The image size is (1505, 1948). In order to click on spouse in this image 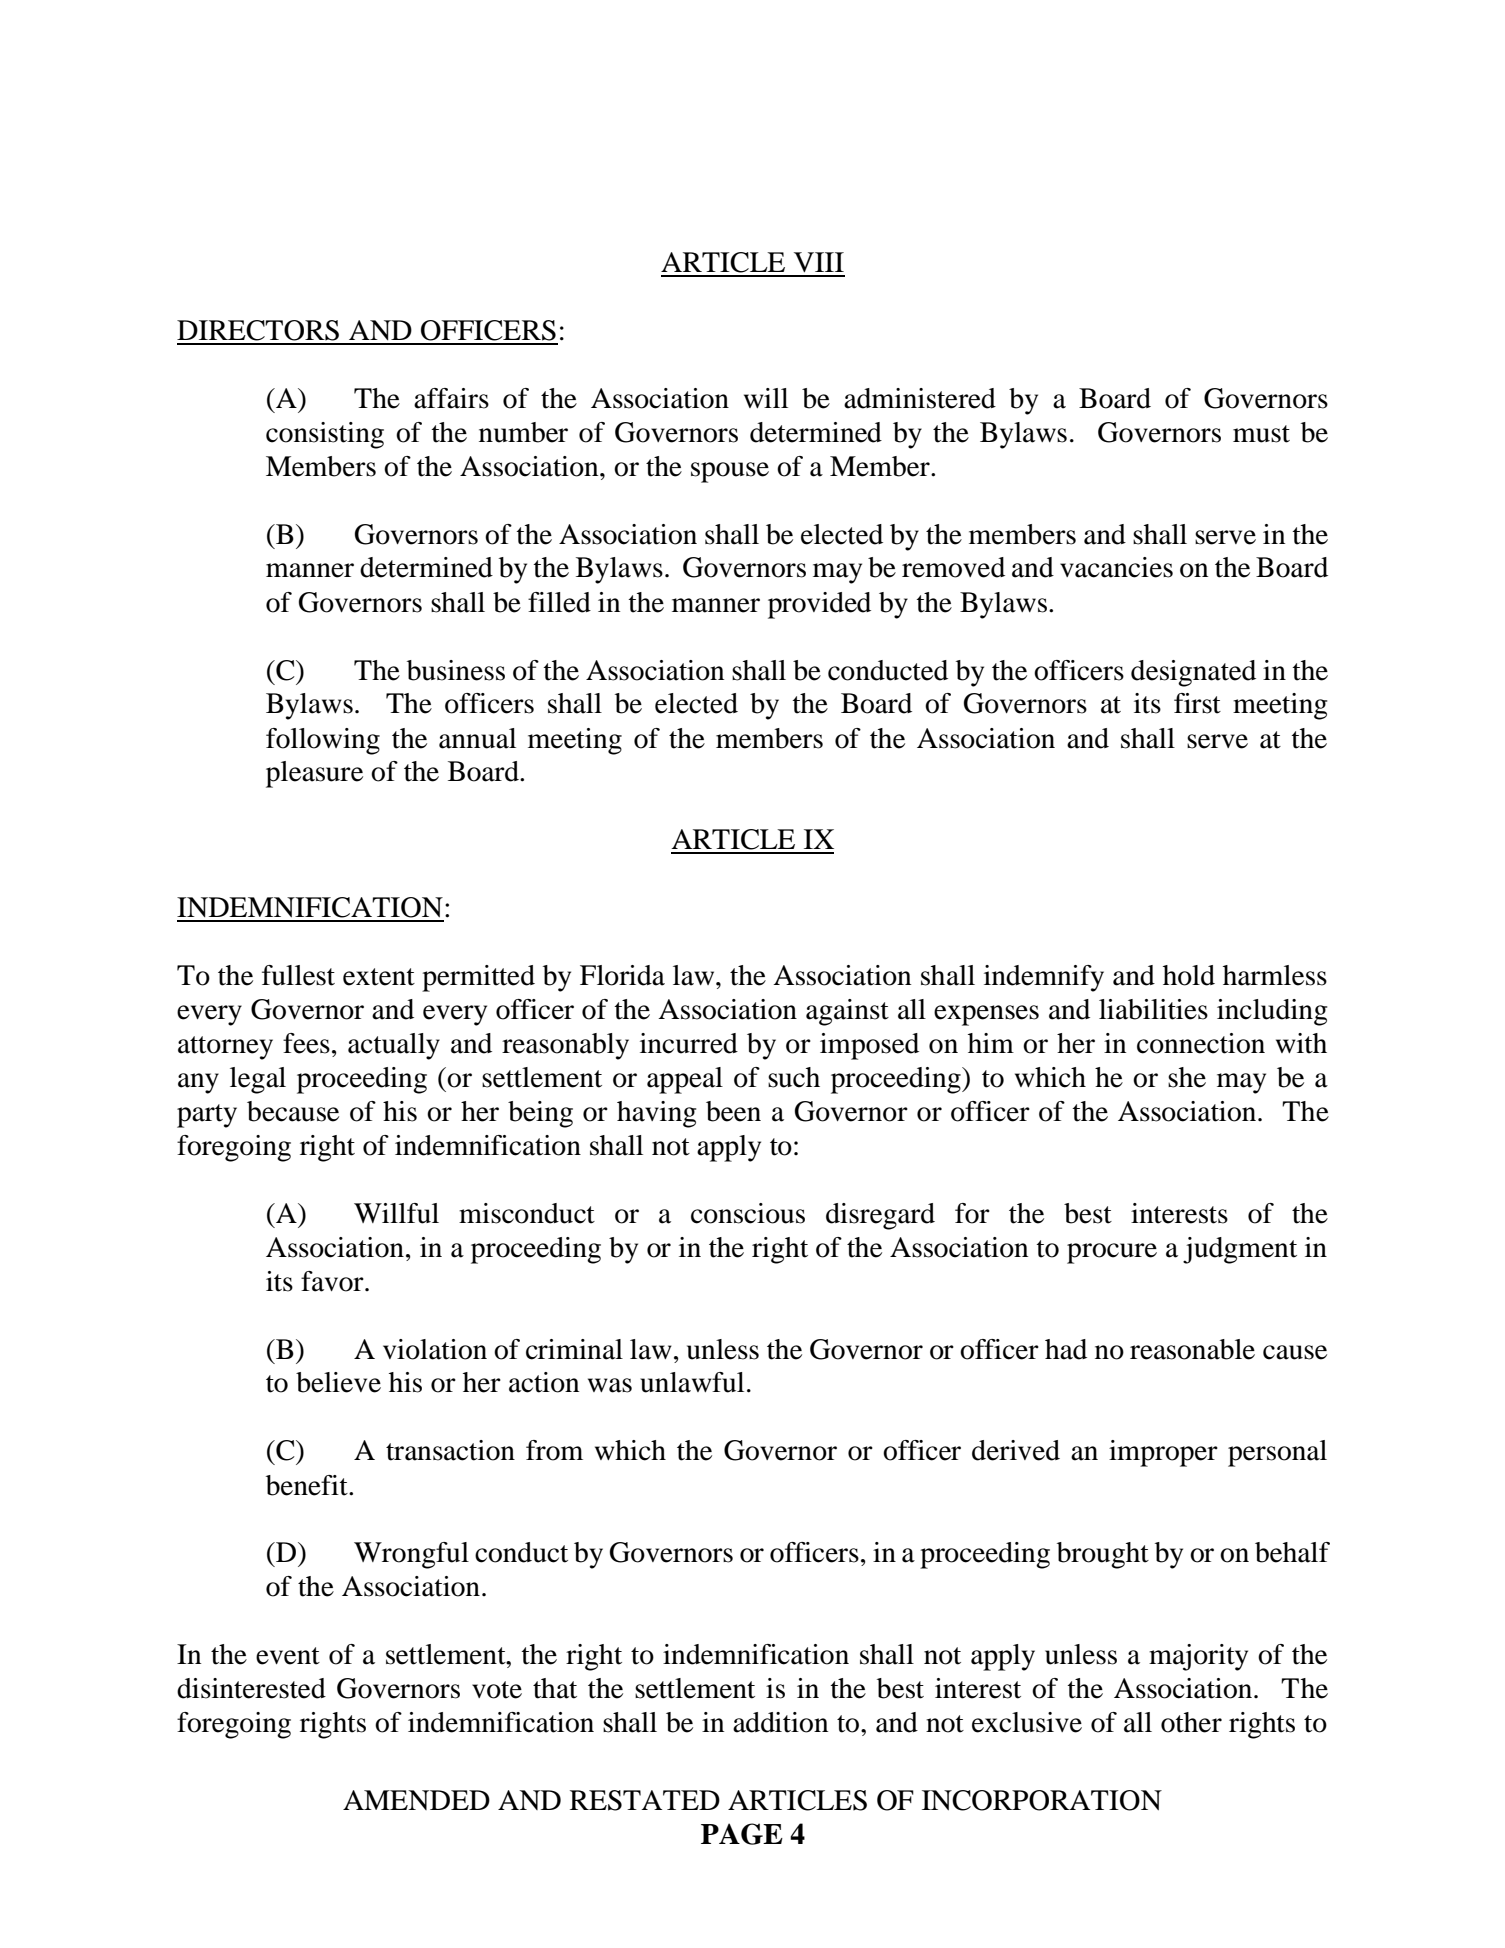, I will do `click(730, 472)`.
